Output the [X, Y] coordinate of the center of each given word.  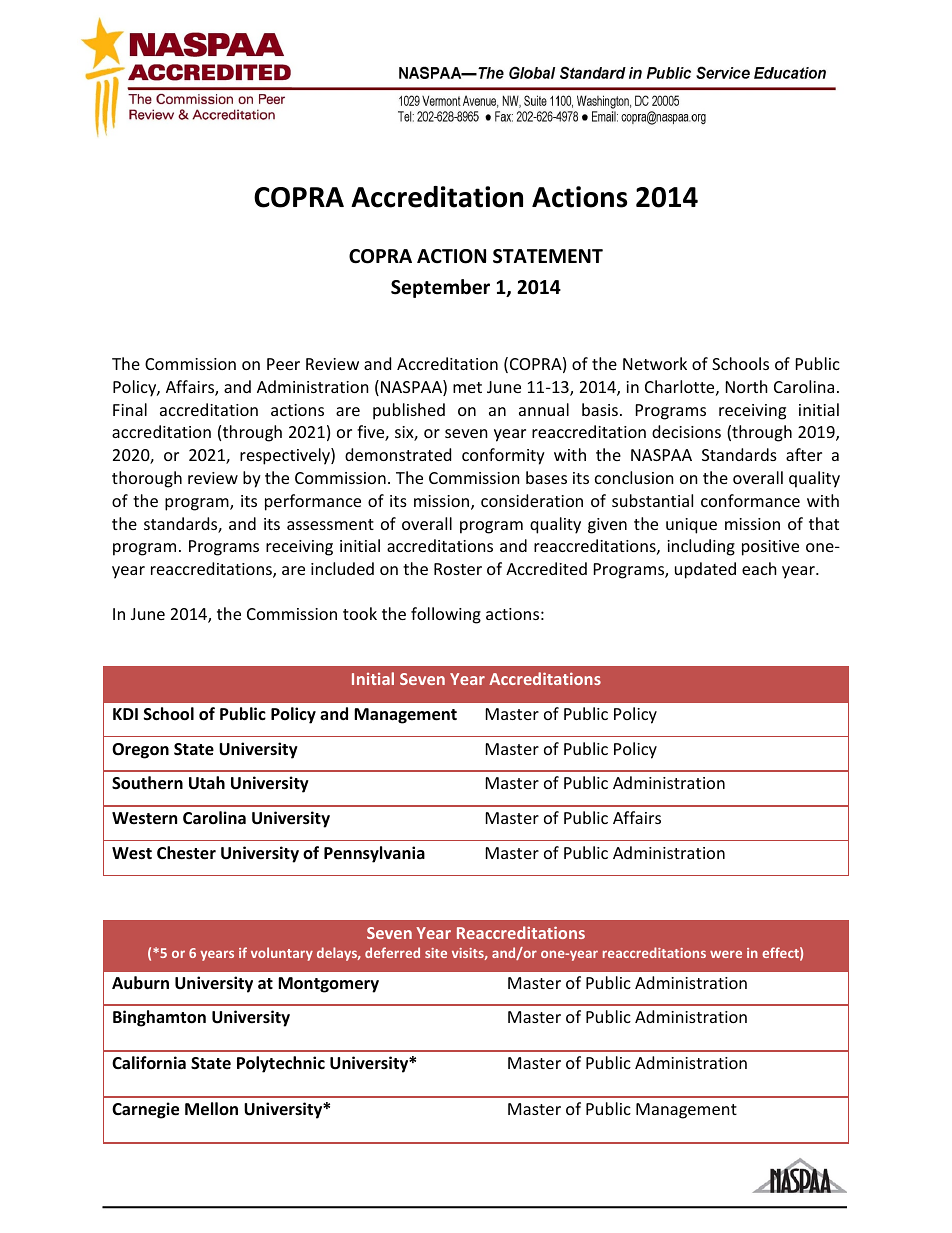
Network [655, 363]
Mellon [211, 1109]
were [726, 954]
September [440, 288]
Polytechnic [281, 1064]
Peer [283, 364]
